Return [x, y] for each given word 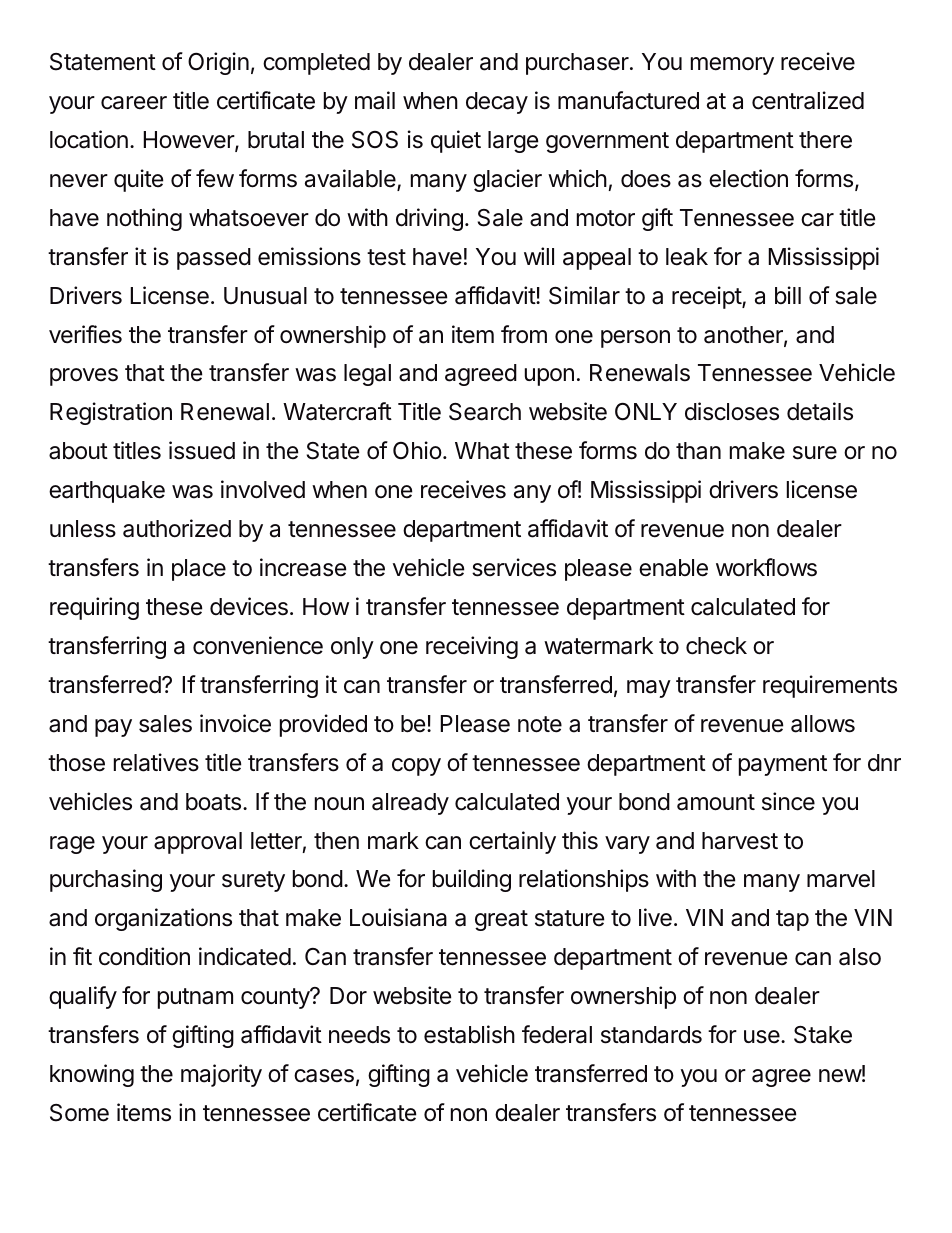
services [514, 567]
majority [221, 1075]
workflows [766, 567]
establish [469, 1034]
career [134, 103]
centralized [808, 100]
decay [497, 103]
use [763, 1037]
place [199, 570]
